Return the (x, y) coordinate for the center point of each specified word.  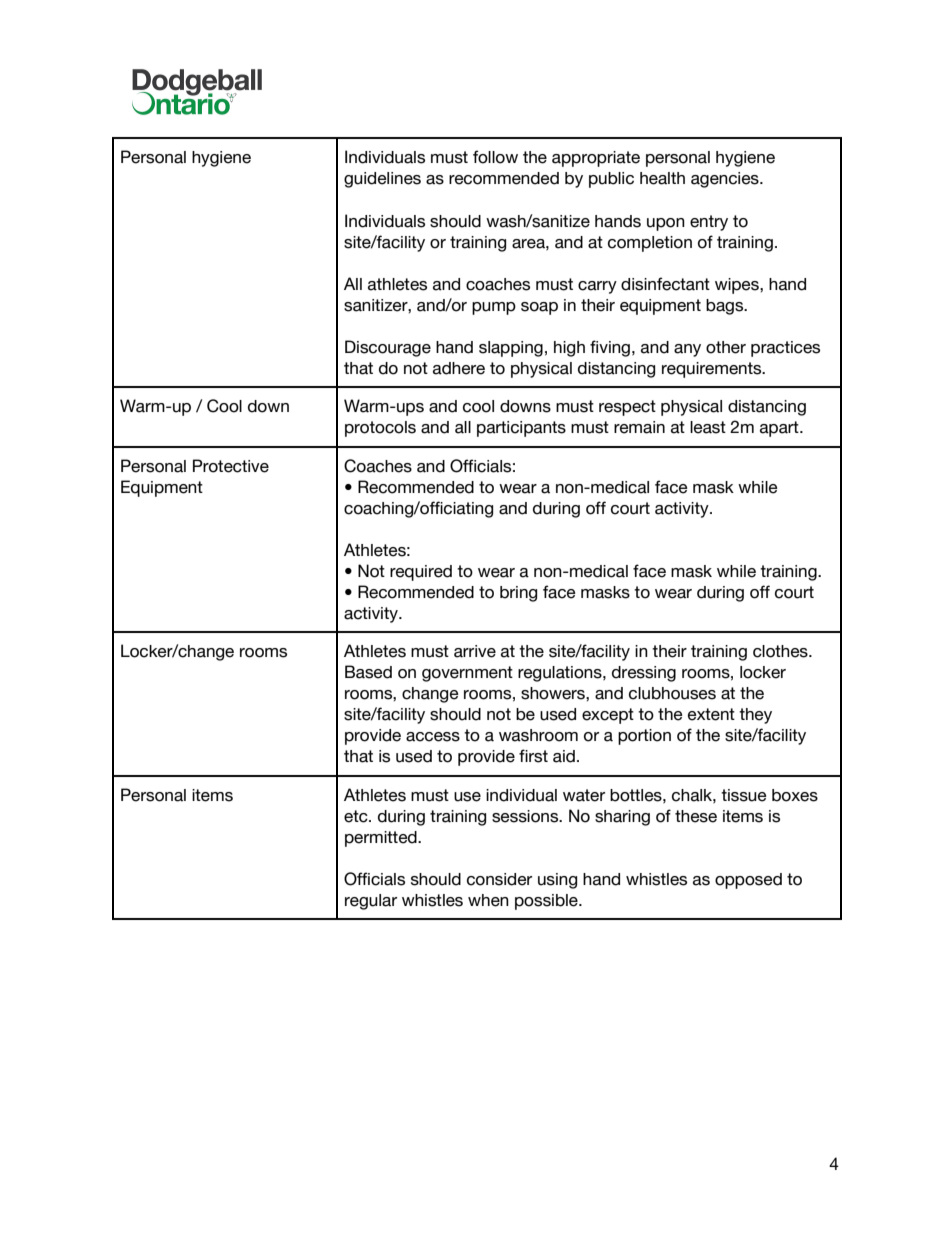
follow (495, 157)
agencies (726, 180)
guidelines (382, 180)
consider (499, 879)
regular (371, 902)
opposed (748, 881)
